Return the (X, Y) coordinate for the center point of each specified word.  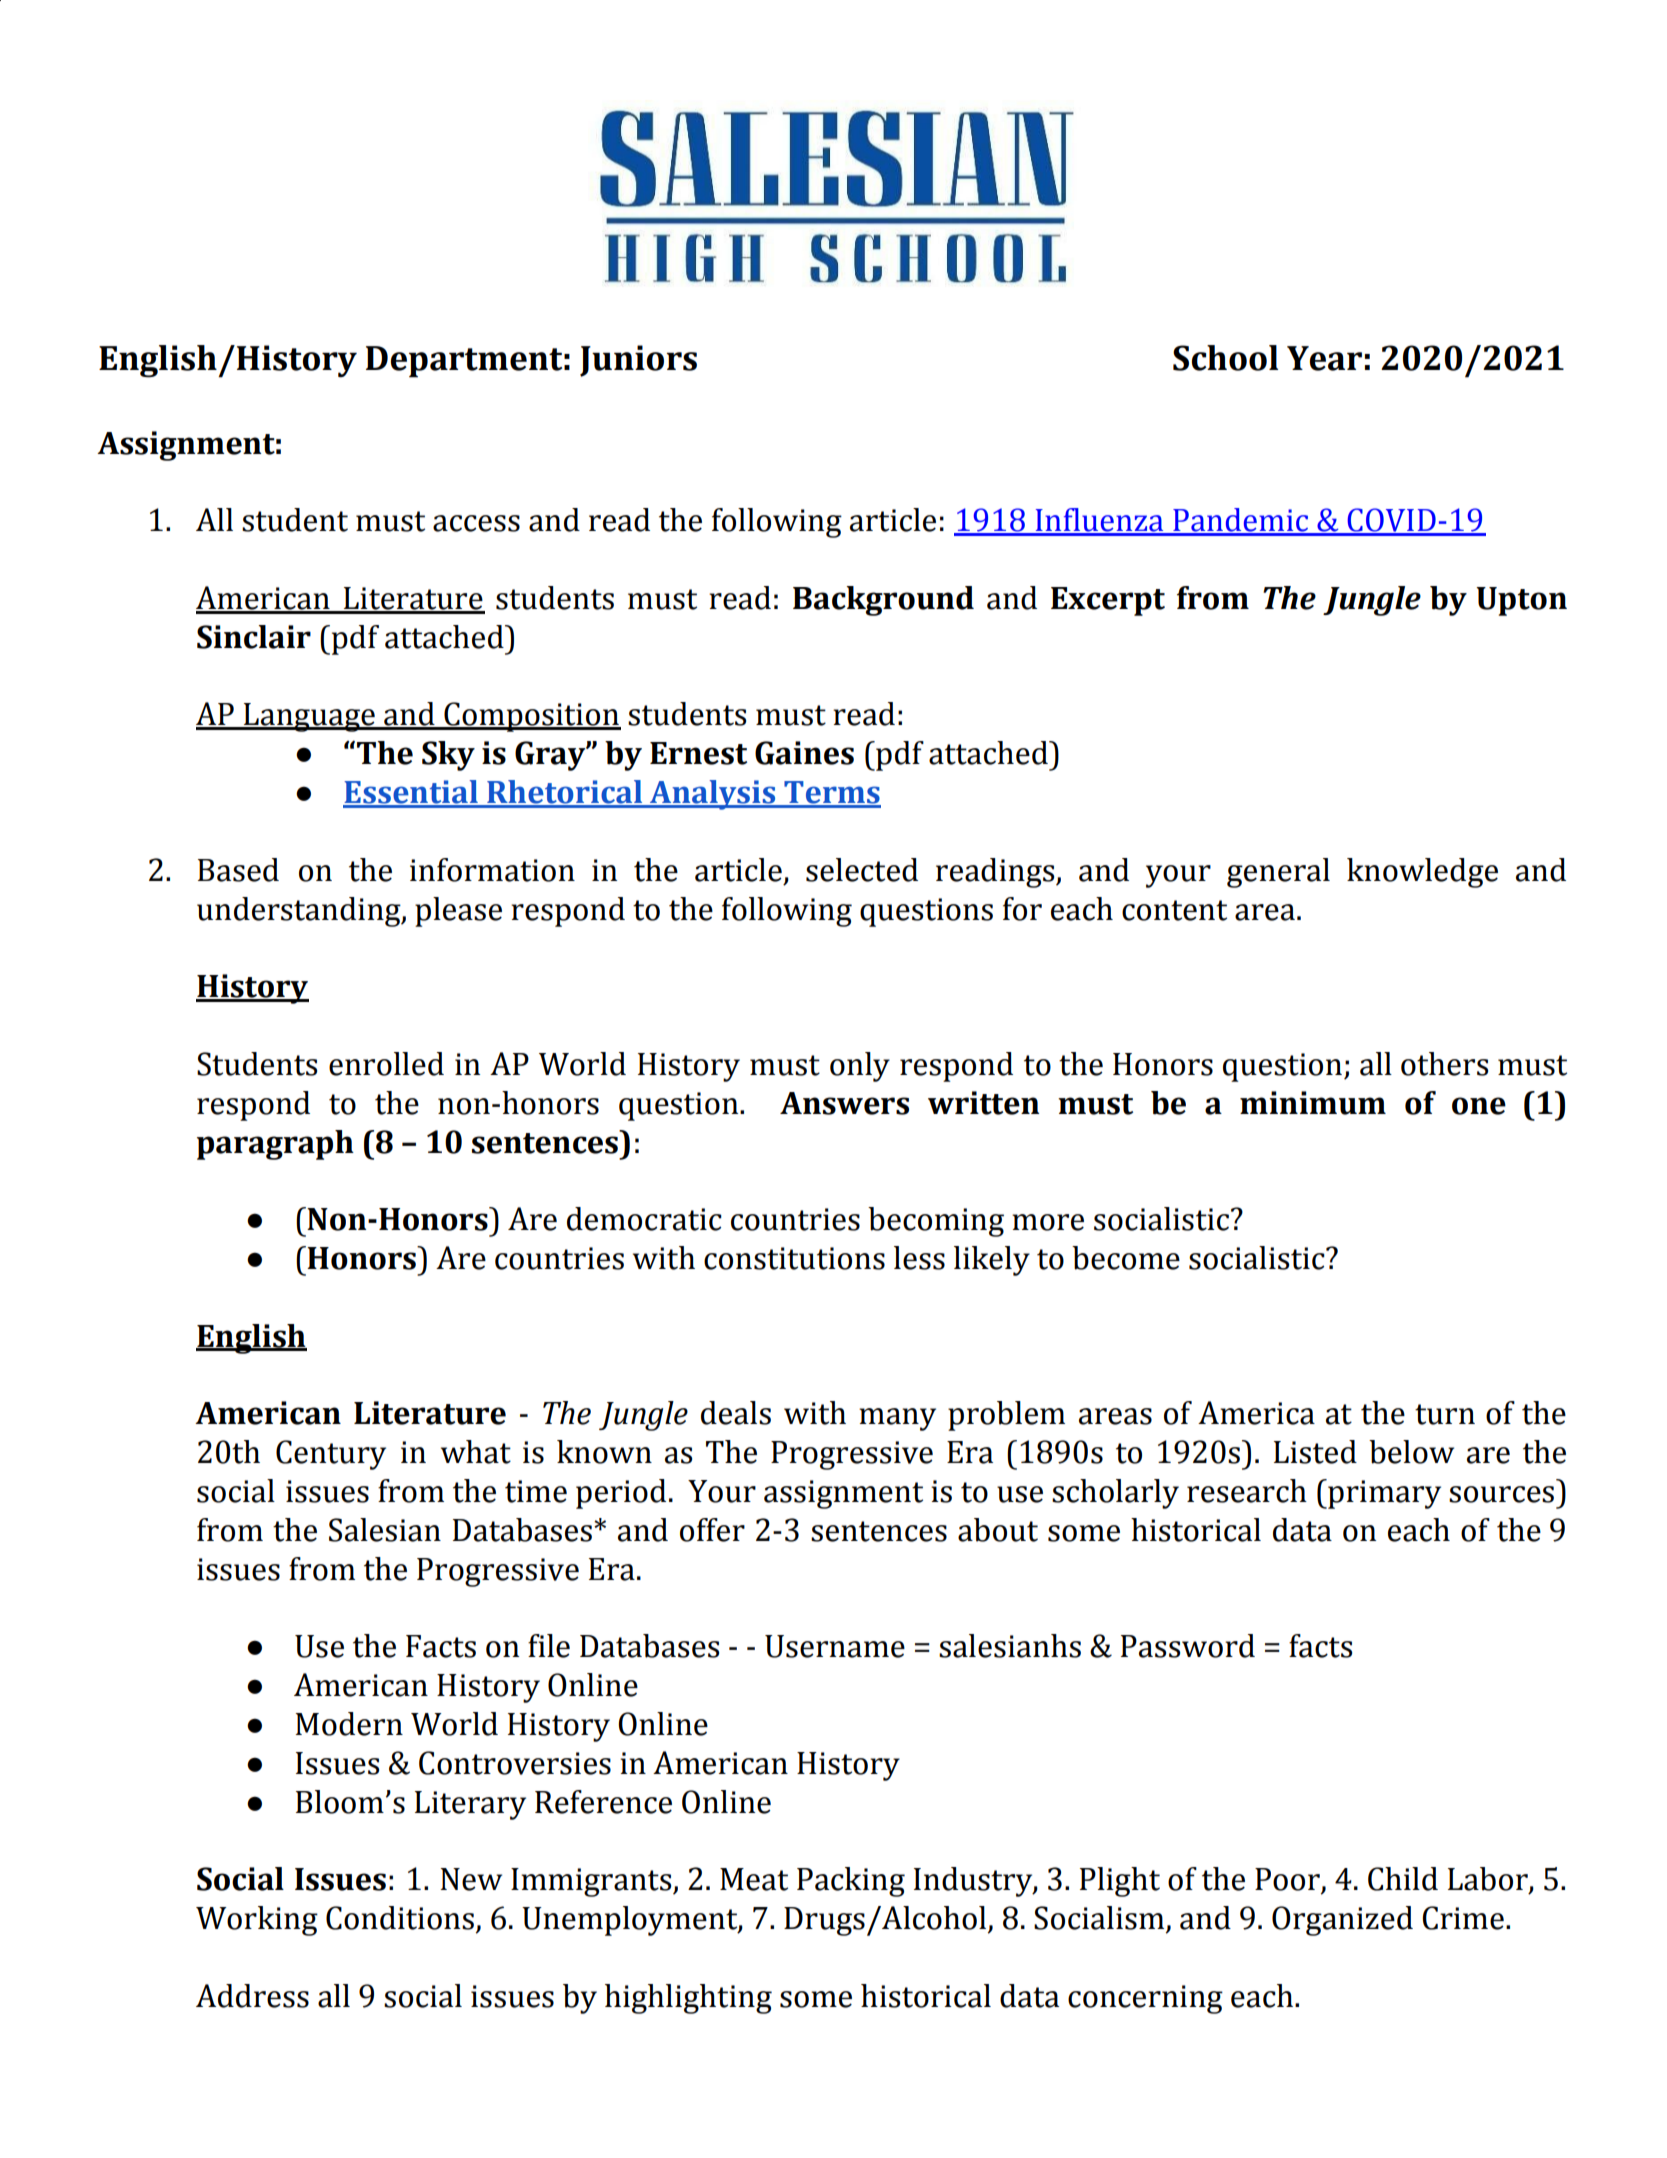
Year (1324, 358)
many (897, 1419)
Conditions (400, 1918)
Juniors (638, 361)
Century (331, 1455)
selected (862, 870)
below (1411, 1452)
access (476, 523)
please (458, 912)
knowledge (1422, 873)
